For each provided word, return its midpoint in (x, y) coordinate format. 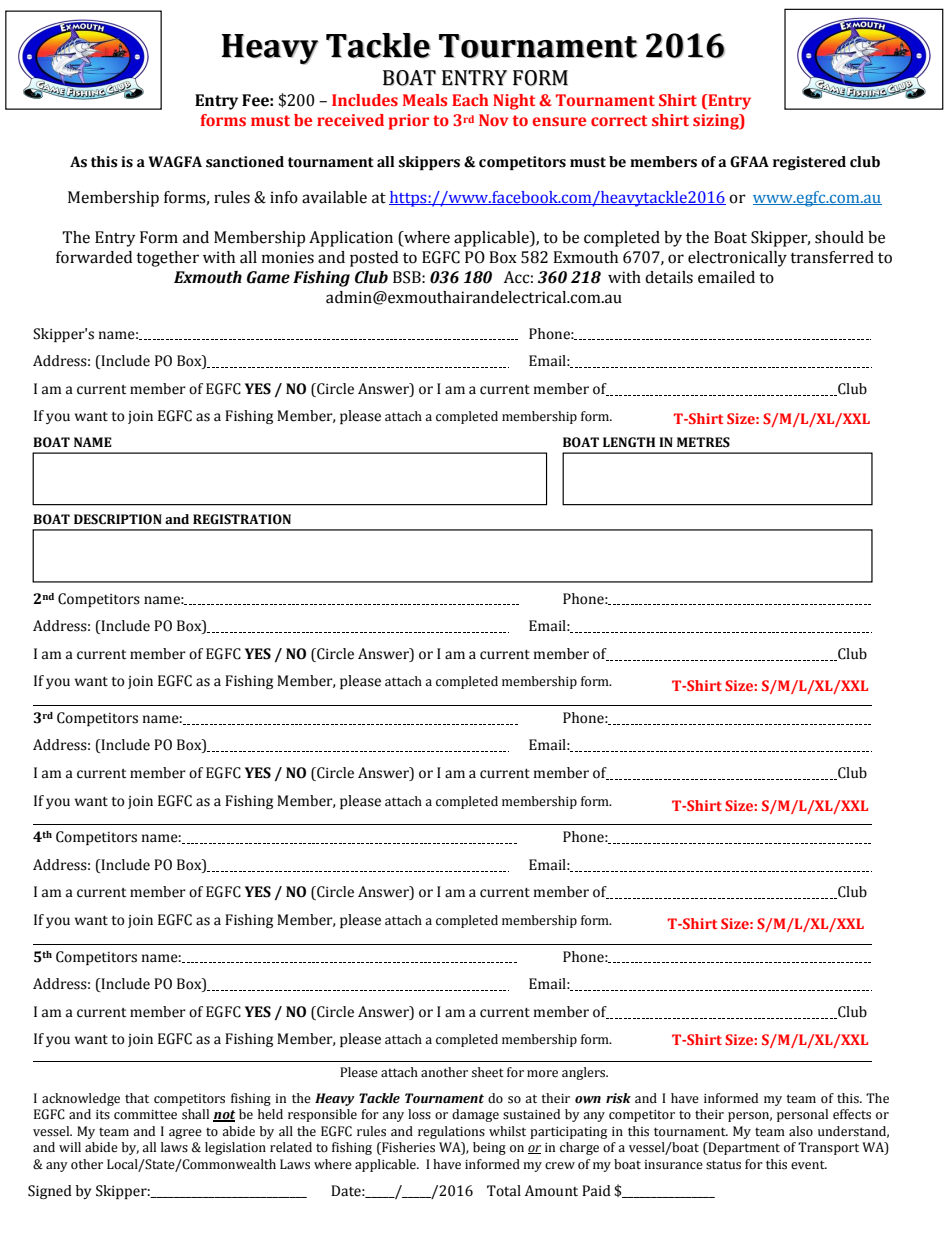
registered (809, 163)
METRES (703, 442)
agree (185, 1134)
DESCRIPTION (118, 519)
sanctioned (245, 162)
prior (409, 122)
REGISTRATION (242, 519)
